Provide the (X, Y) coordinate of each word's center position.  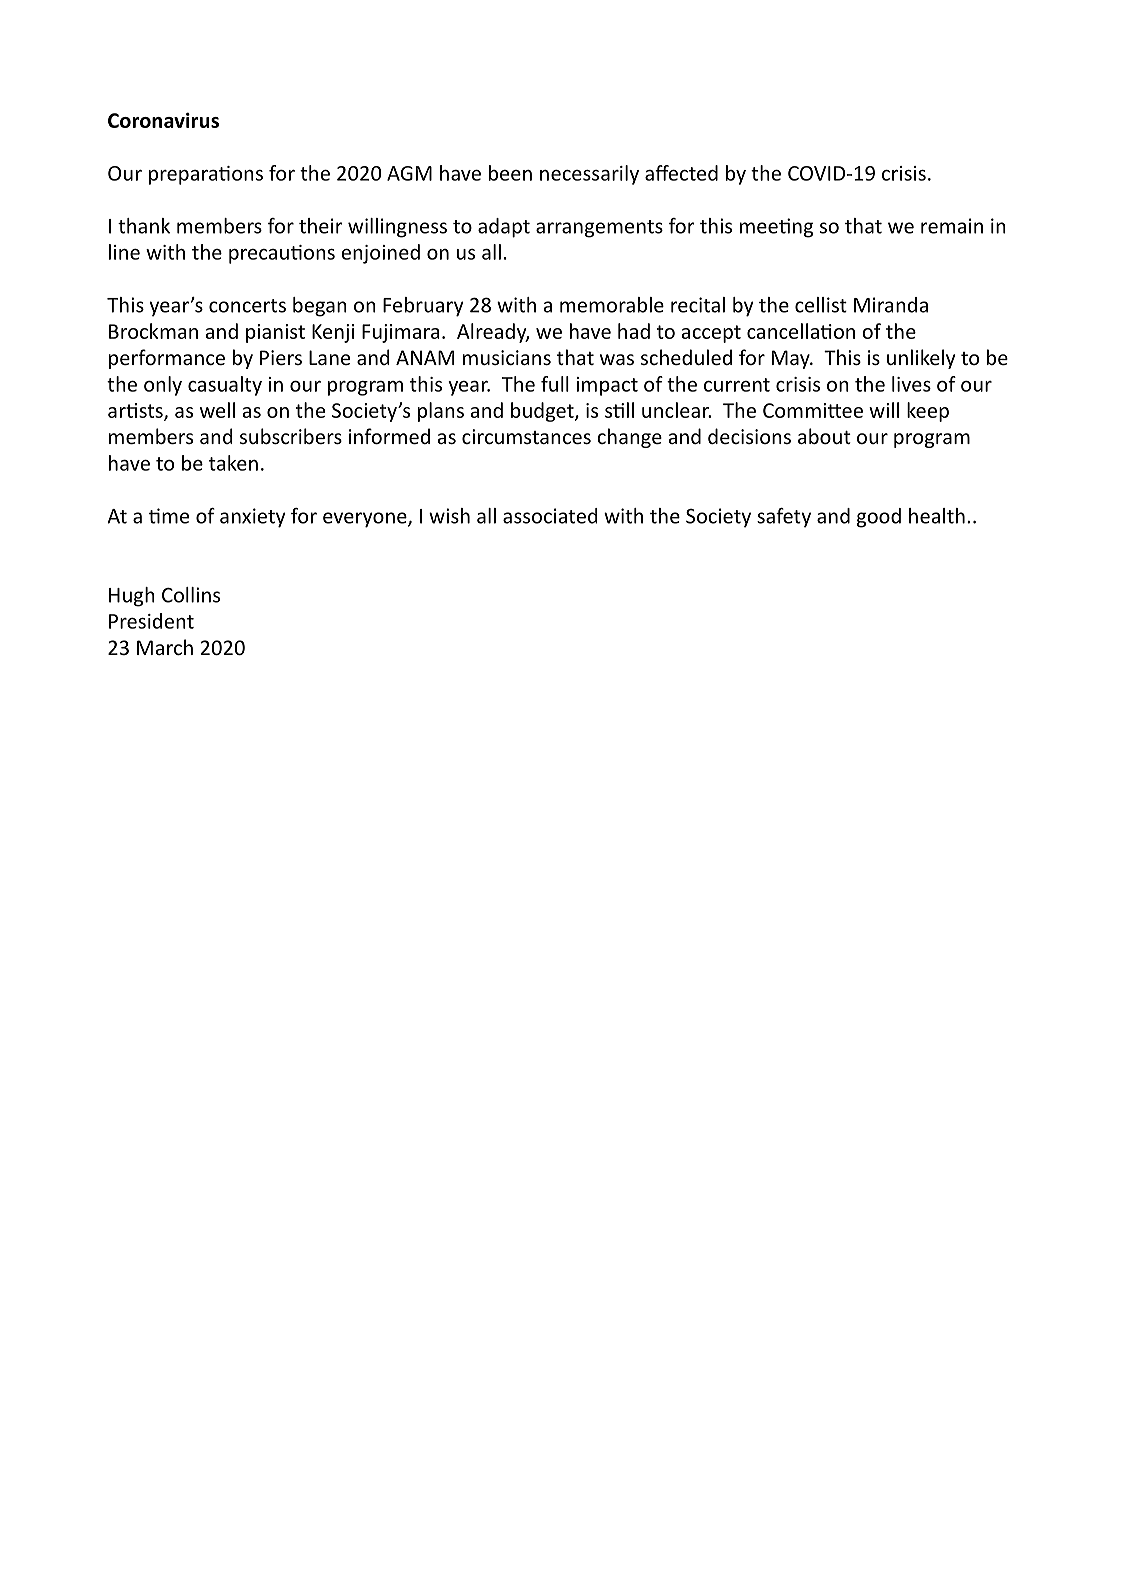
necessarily (589, 175)
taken (233, 463)
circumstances (526, 436)
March (165, 647)
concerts (247, 306)
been (510, 173)
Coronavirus (163, 120)
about (824, 436)
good (879, 518)
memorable (612, 305)
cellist (821, 305)
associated (550, 516)
